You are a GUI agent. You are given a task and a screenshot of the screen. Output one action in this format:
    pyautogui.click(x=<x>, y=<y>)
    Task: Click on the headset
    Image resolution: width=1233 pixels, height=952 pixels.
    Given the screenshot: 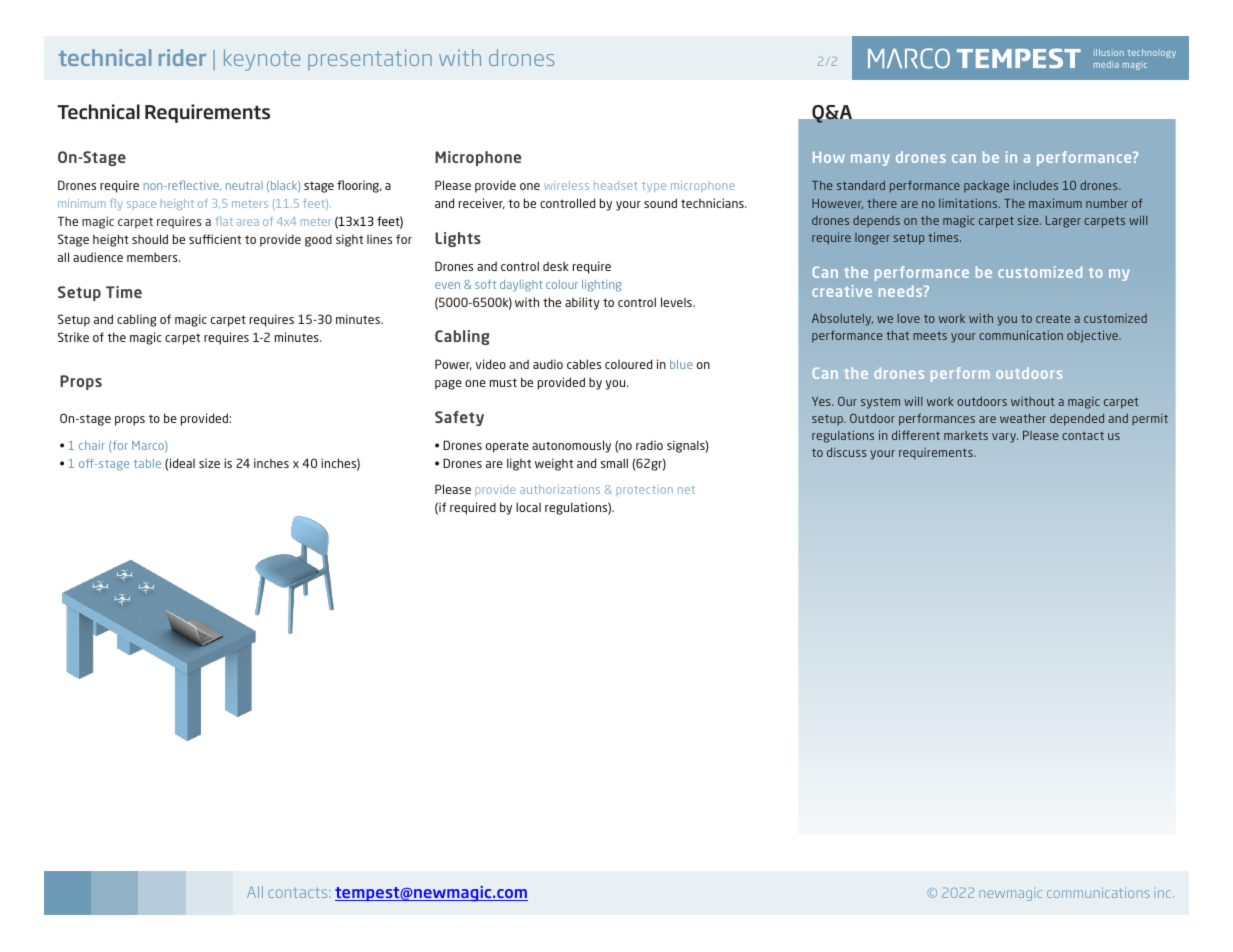 What is the action you would take?
    pyautogui.click(x=615, y=185)
